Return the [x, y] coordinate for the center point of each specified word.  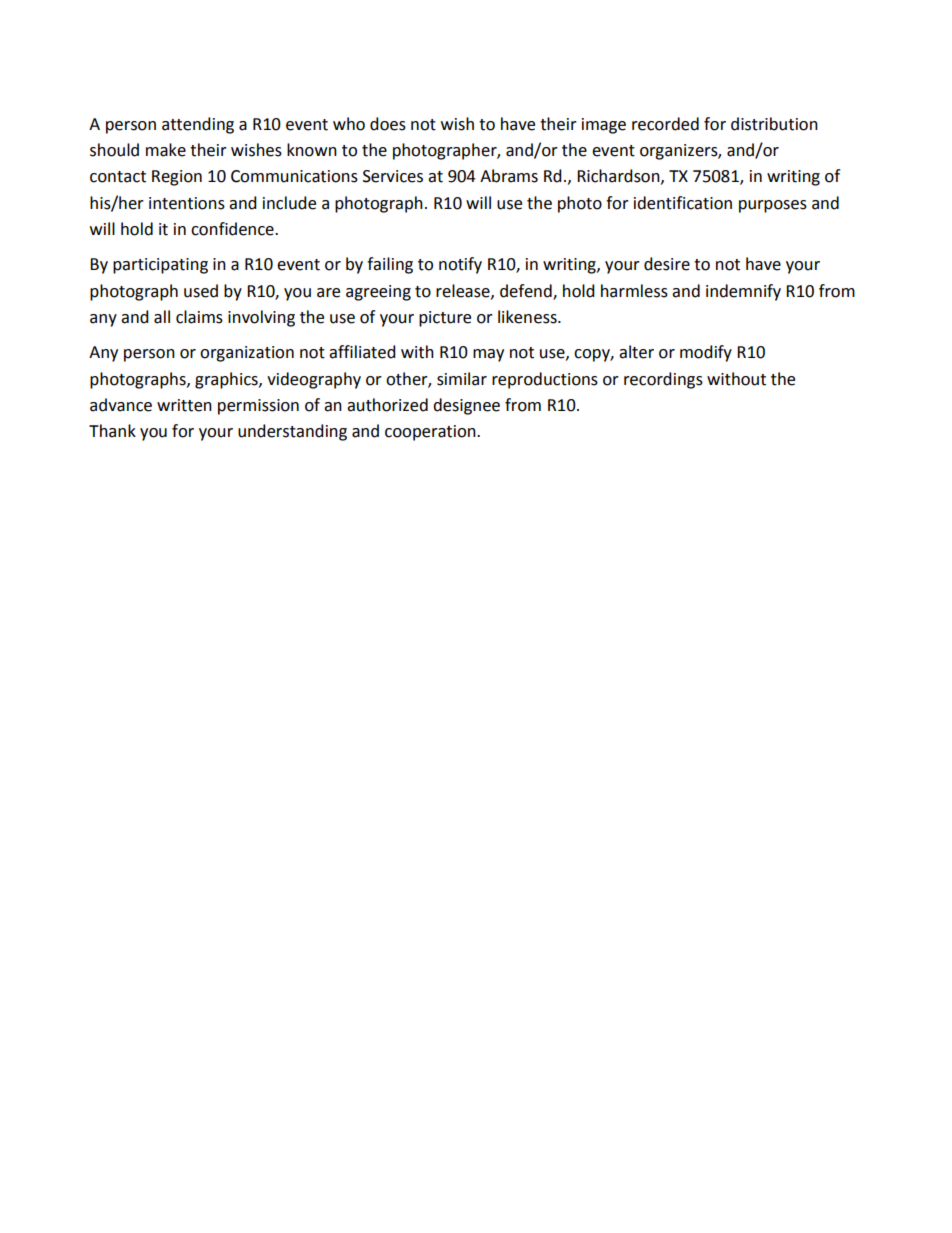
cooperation [431, 433]
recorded [665, 124]
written [184, 405]
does [388, 124]
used [201, 291]
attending [198, 125]
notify [460, 265]
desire [667, 264]
